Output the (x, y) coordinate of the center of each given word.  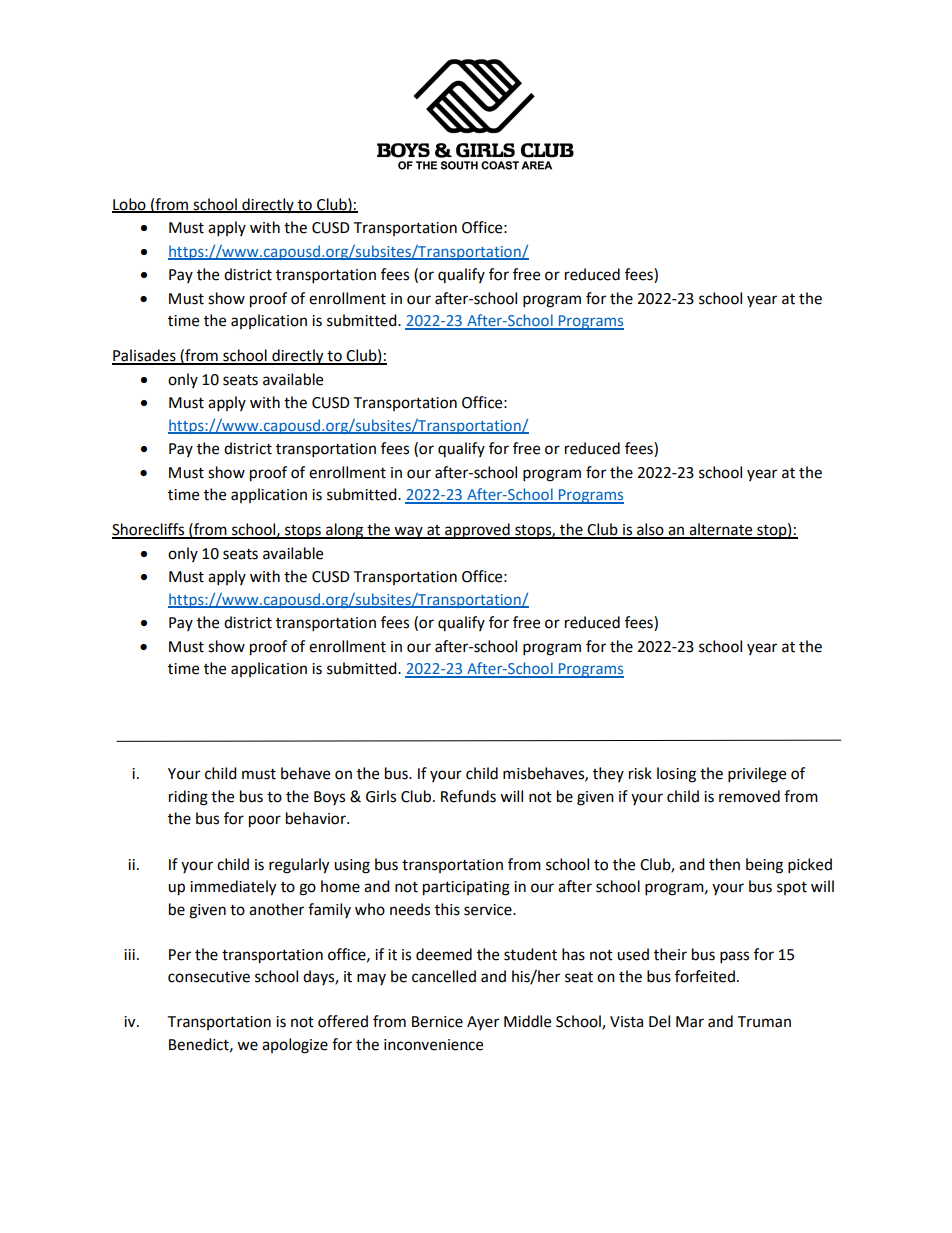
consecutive (209, 977)
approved (477, 531)
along (345, 531)
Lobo (130, 205)
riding (188, 798)
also (650, 530)
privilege (757, 775)
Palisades (145, 356)
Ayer (483, 1023)
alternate (721, 530)
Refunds (468, 796)
